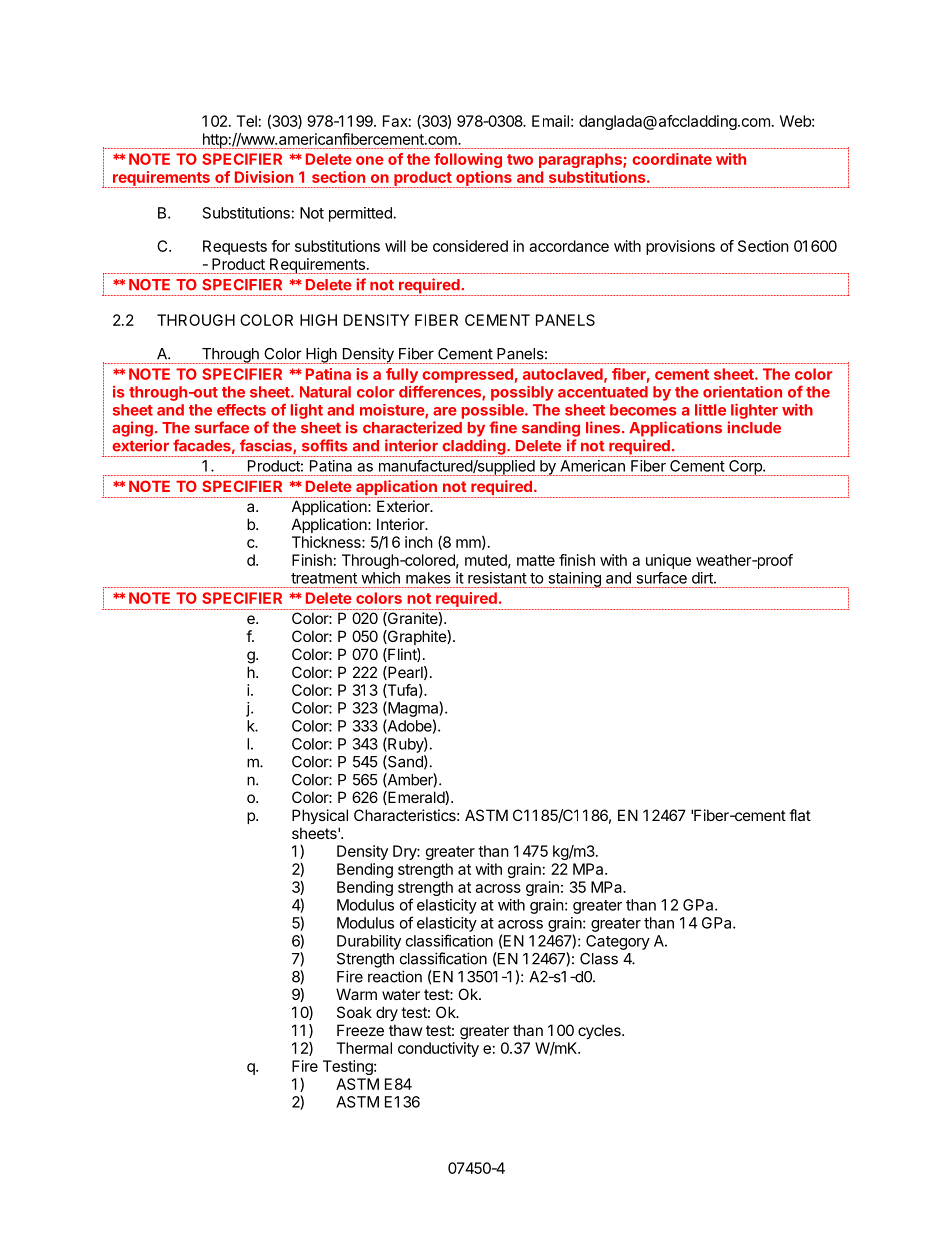 The image size is (952, 1233). I want to click on resistant, so click(497, 578).
